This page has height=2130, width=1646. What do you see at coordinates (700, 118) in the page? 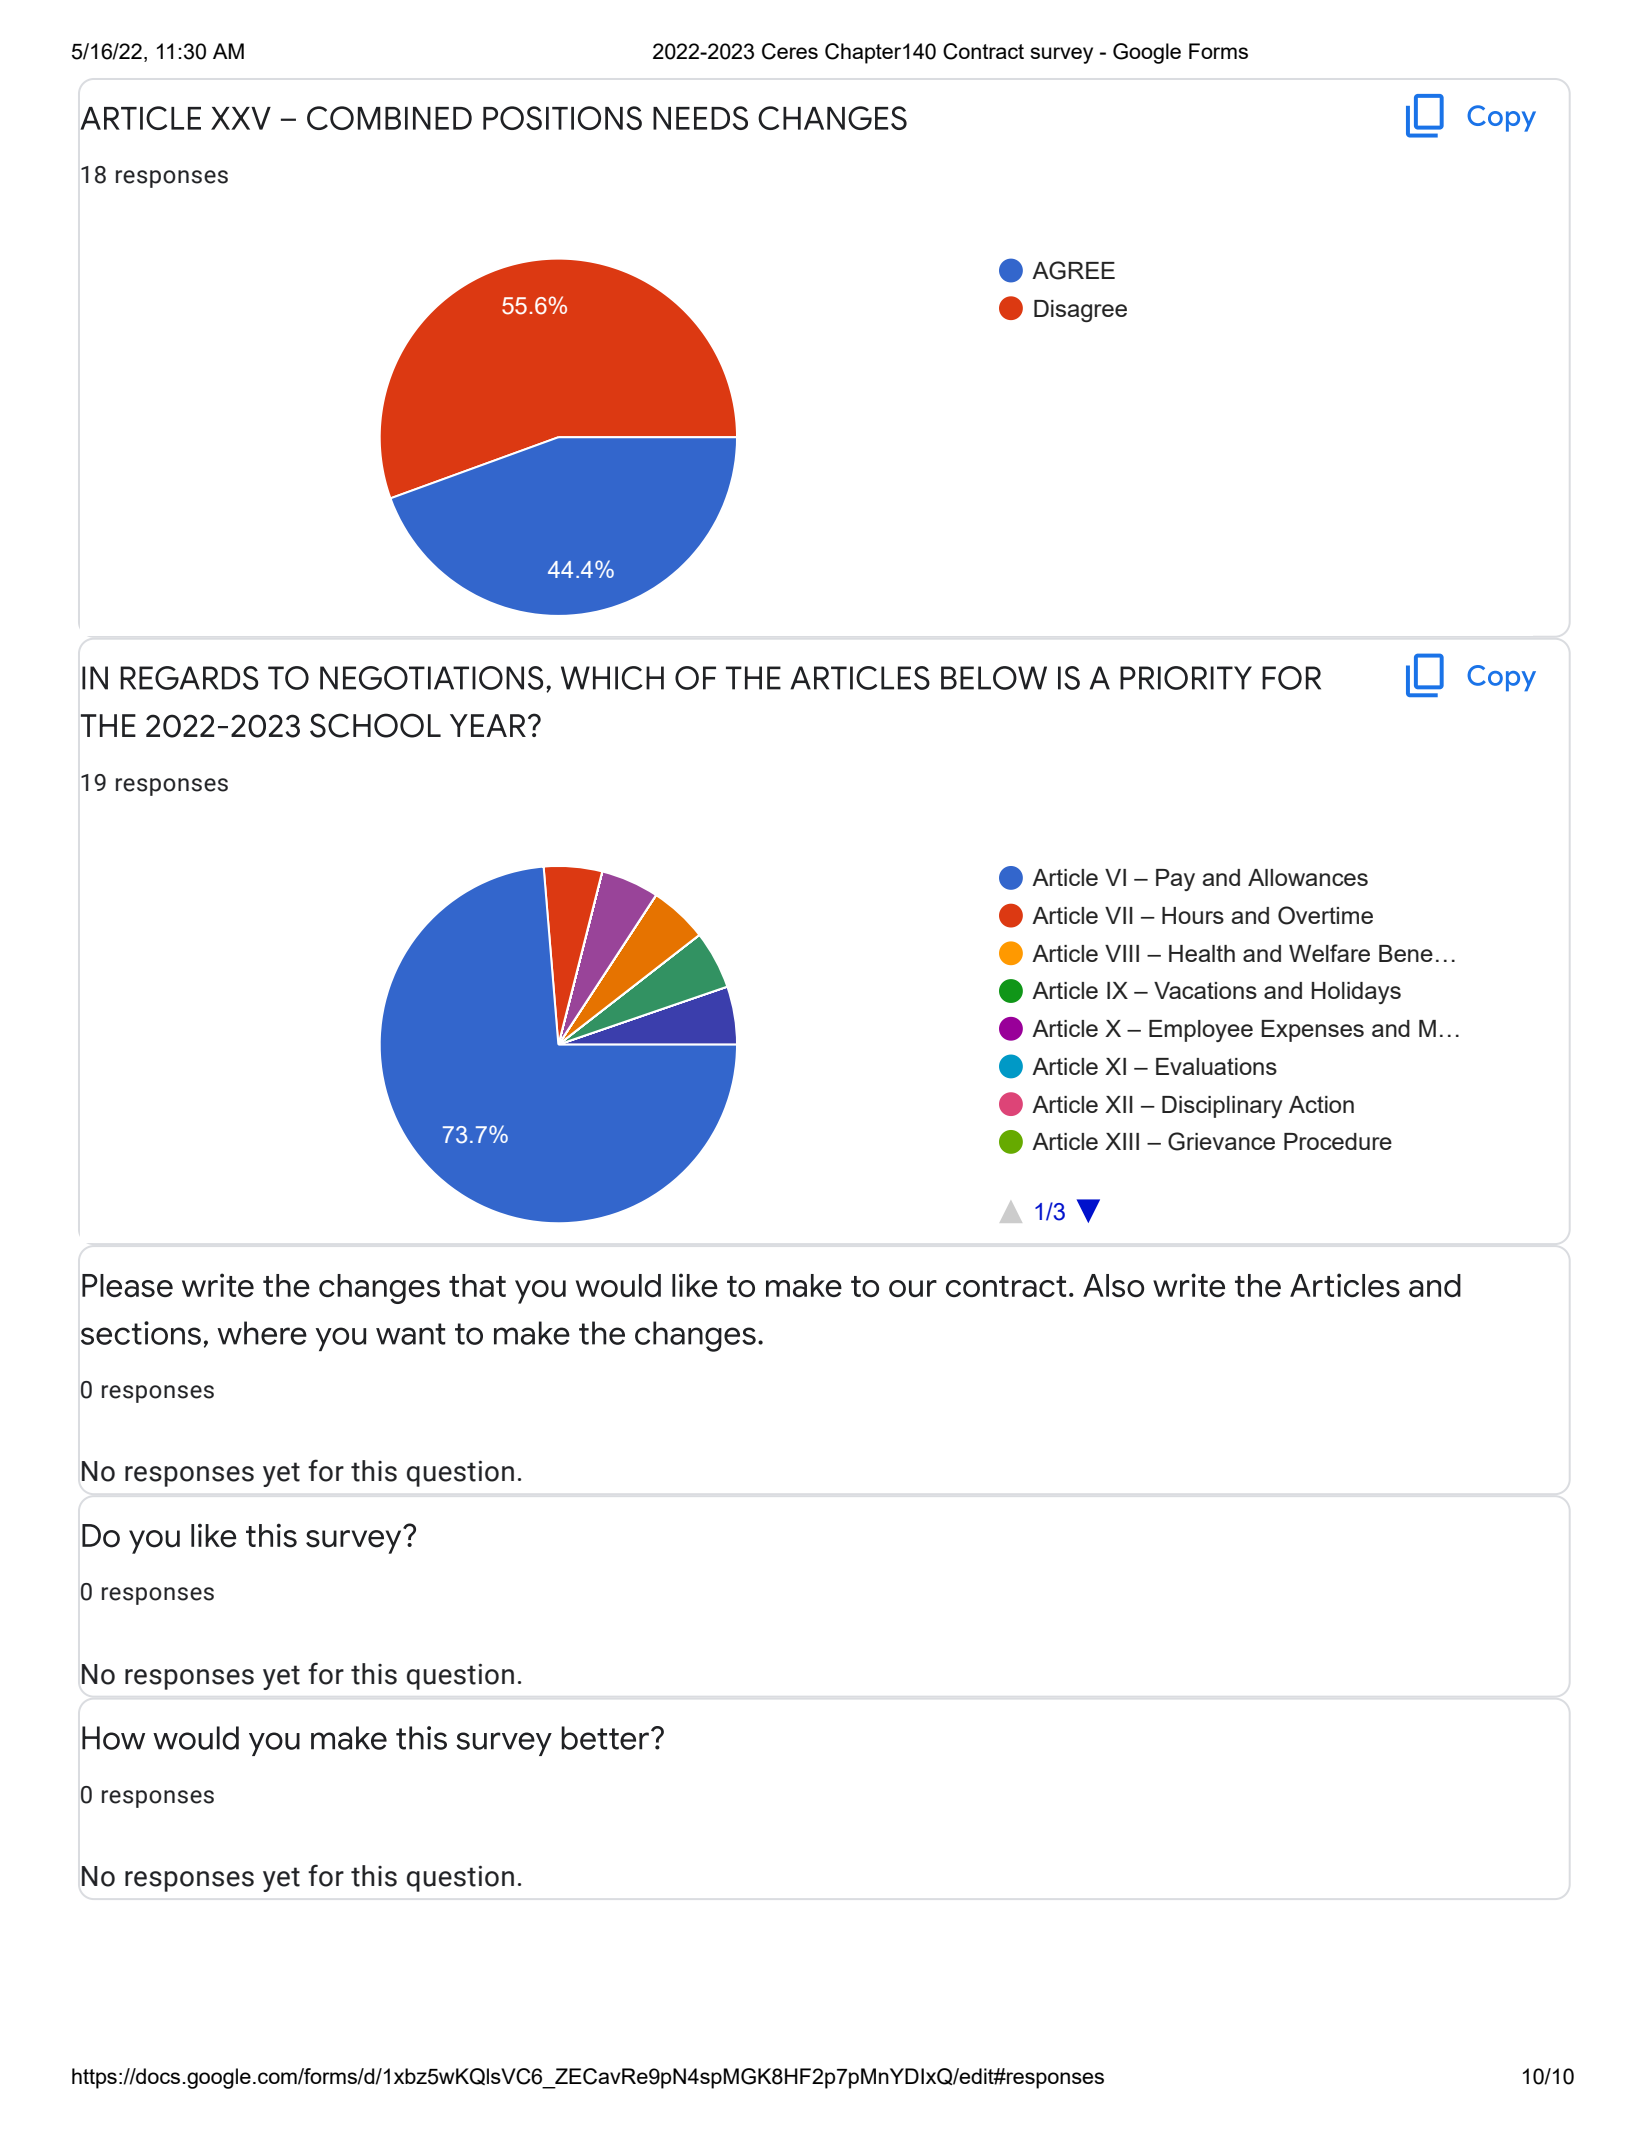
I see `NEEDS` at bounding box center [700, 118].
